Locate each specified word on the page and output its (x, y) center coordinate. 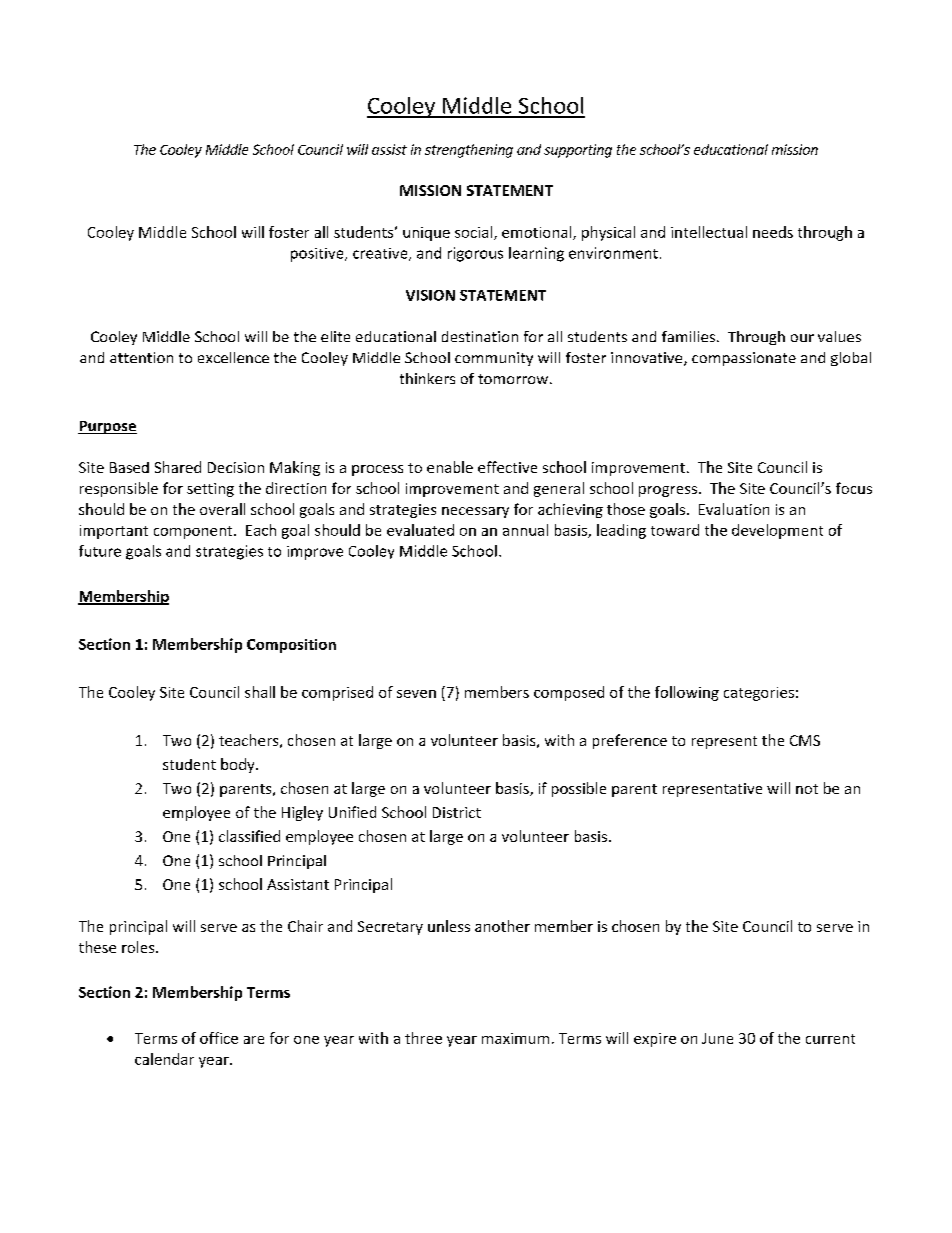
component (194, 532)
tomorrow (513, 379)
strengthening (469, 151)
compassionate (744, 359)
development (777, 531)
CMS (805, 740)
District (457, 812)
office (219, 1038)
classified (249, 836)
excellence (233, 357)
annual (525, 530)
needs (773, 232)
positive (318, 255)
